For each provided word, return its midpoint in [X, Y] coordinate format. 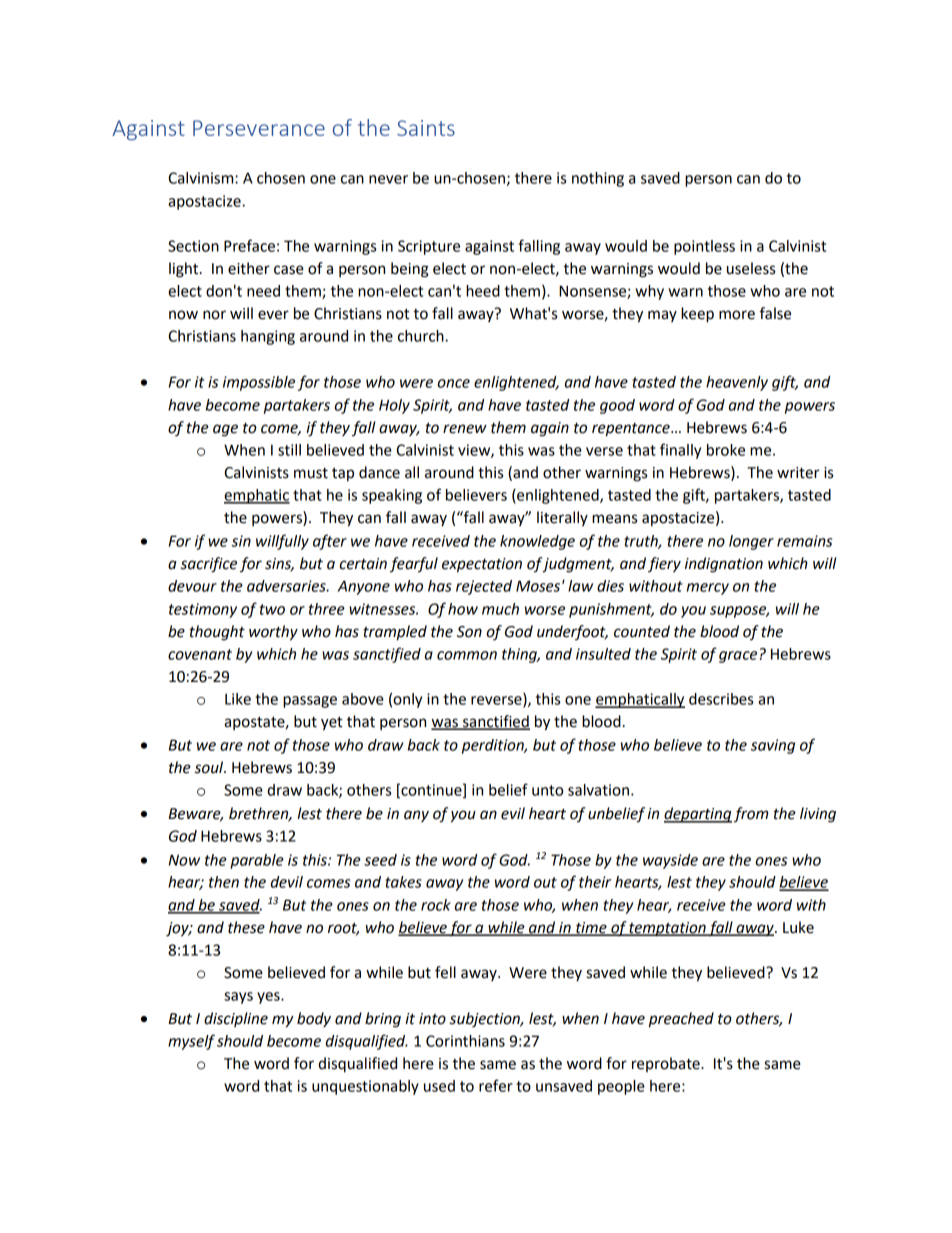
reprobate [667, 1064]
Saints [426, 128]
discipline [236, 1019]
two [272, 609]
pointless [704, 247]
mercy [708, 589]
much [500, 609]
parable [257, 861]
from [751, 815]
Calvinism [202, 178]
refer [496, 1085]
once [454, 383]
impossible [259, 383]
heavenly [737, 383]
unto [547, 790]
